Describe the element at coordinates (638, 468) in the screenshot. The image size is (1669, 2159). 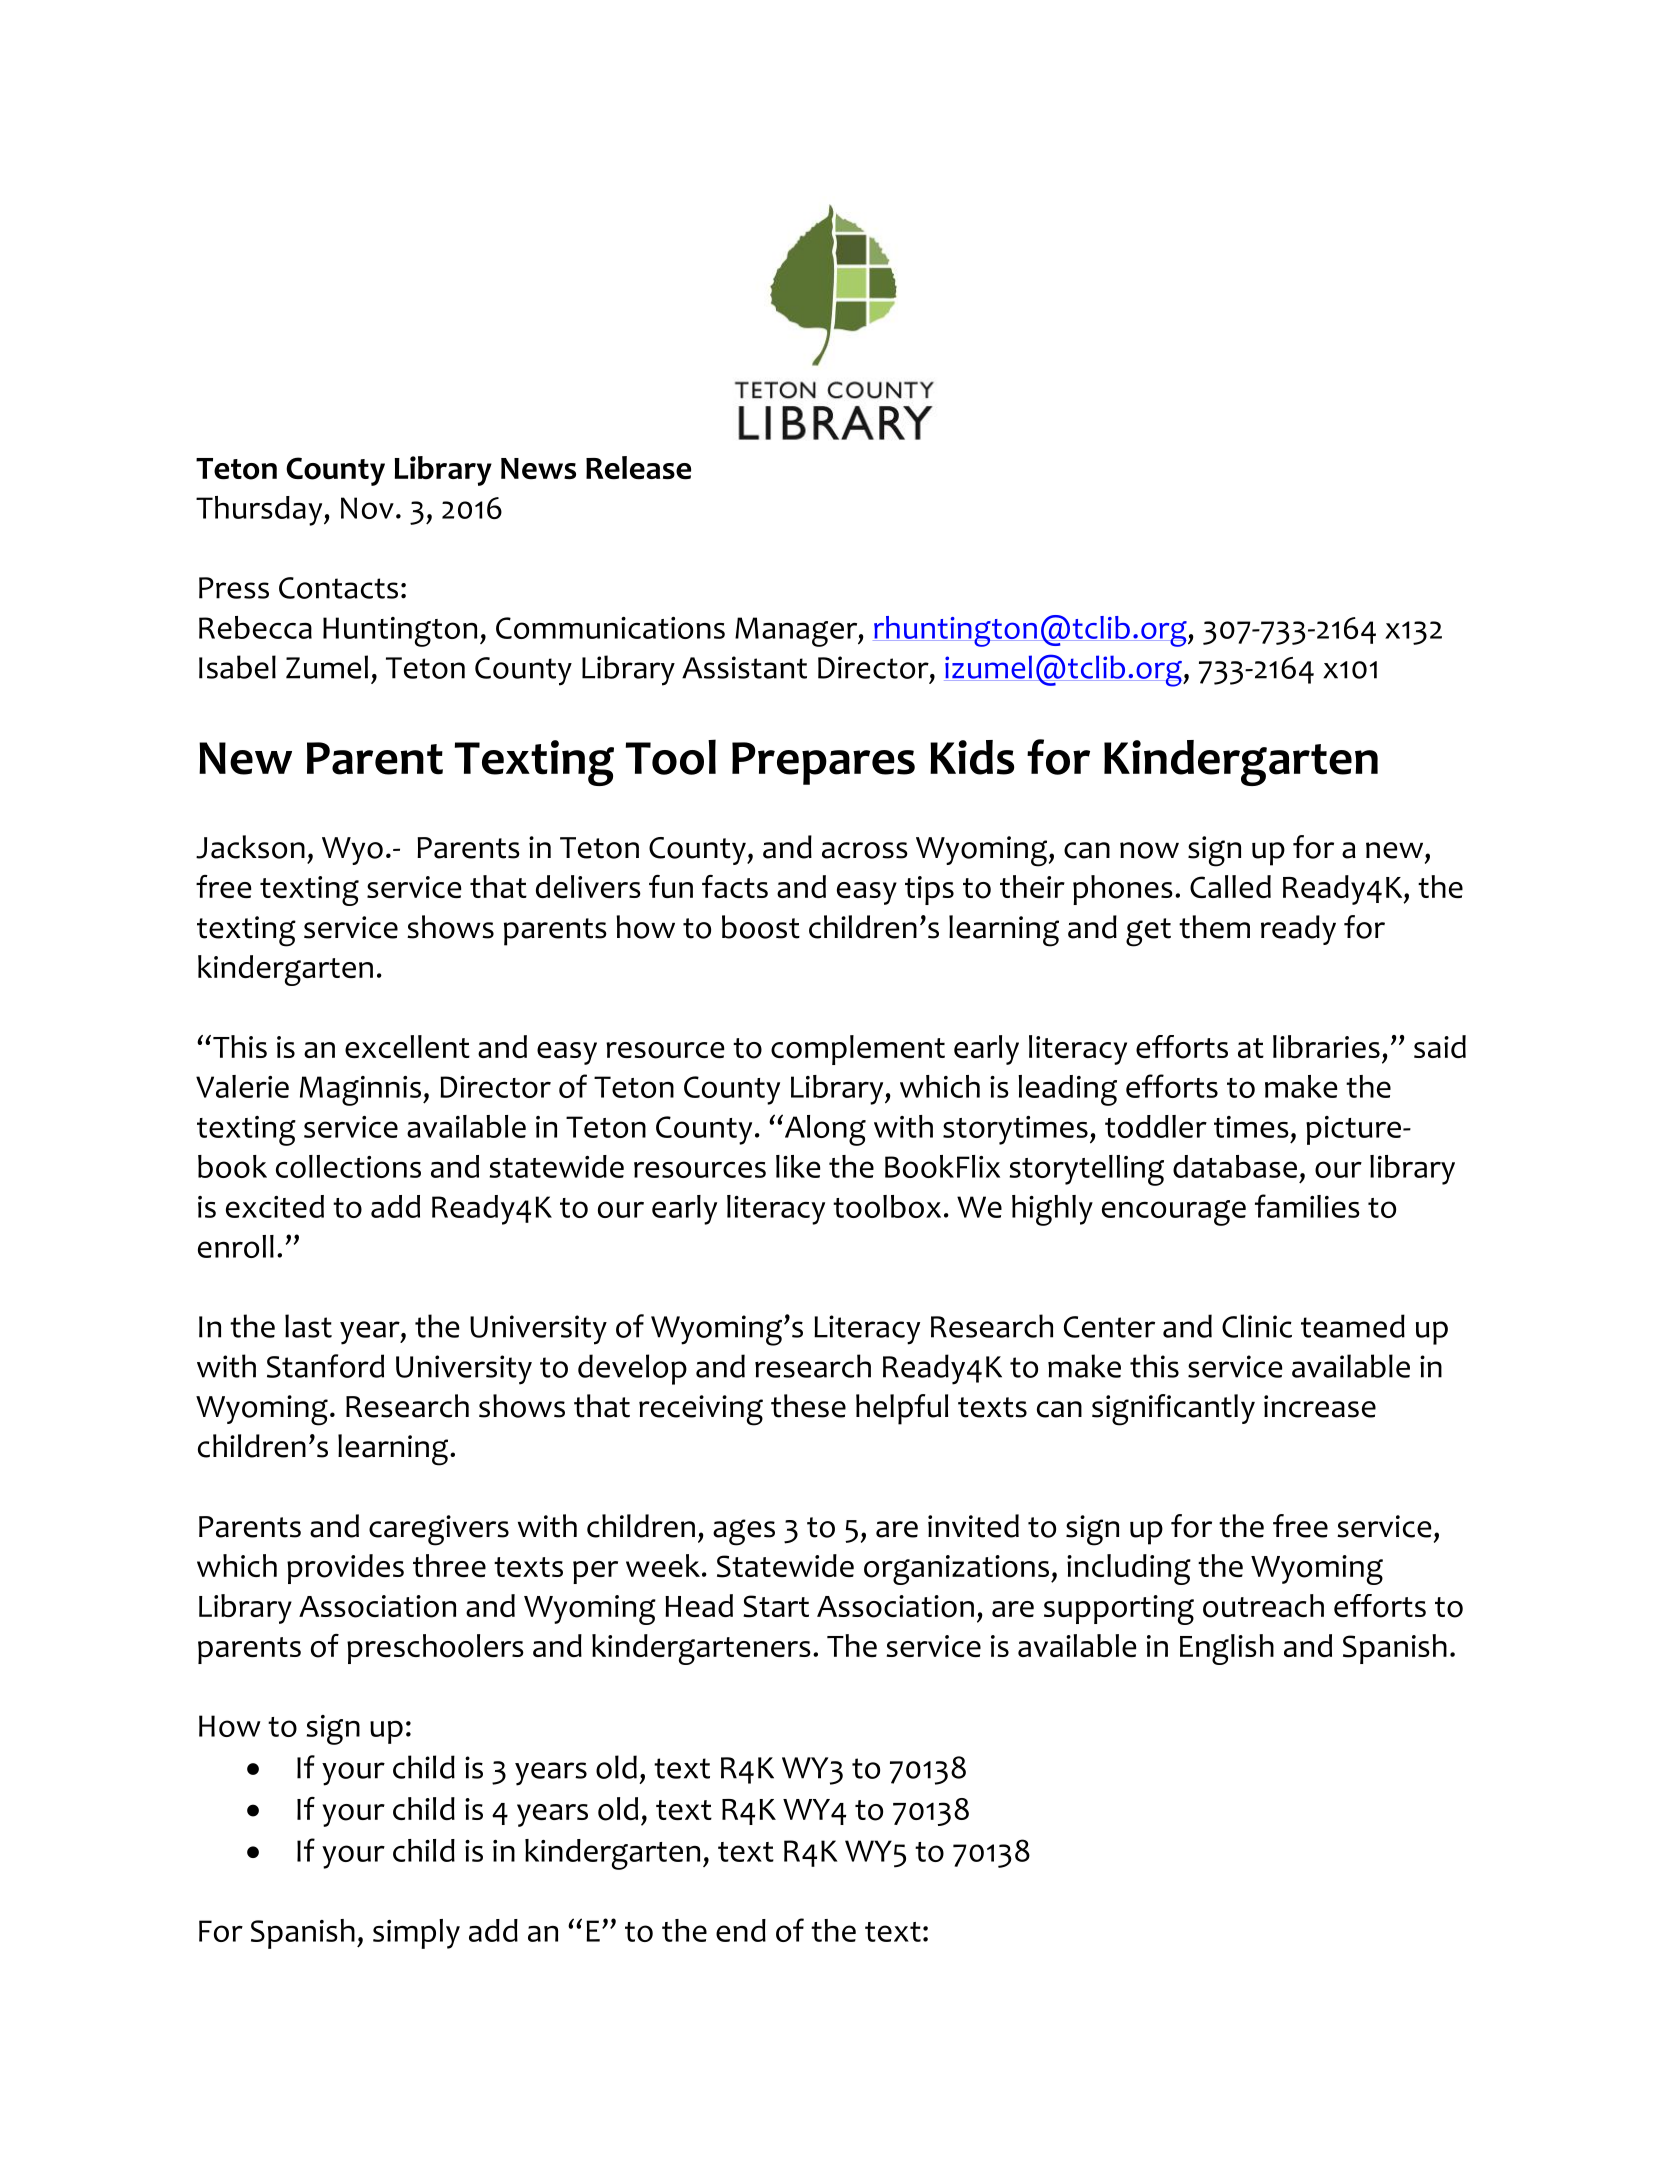
I see `Release` at that location.
